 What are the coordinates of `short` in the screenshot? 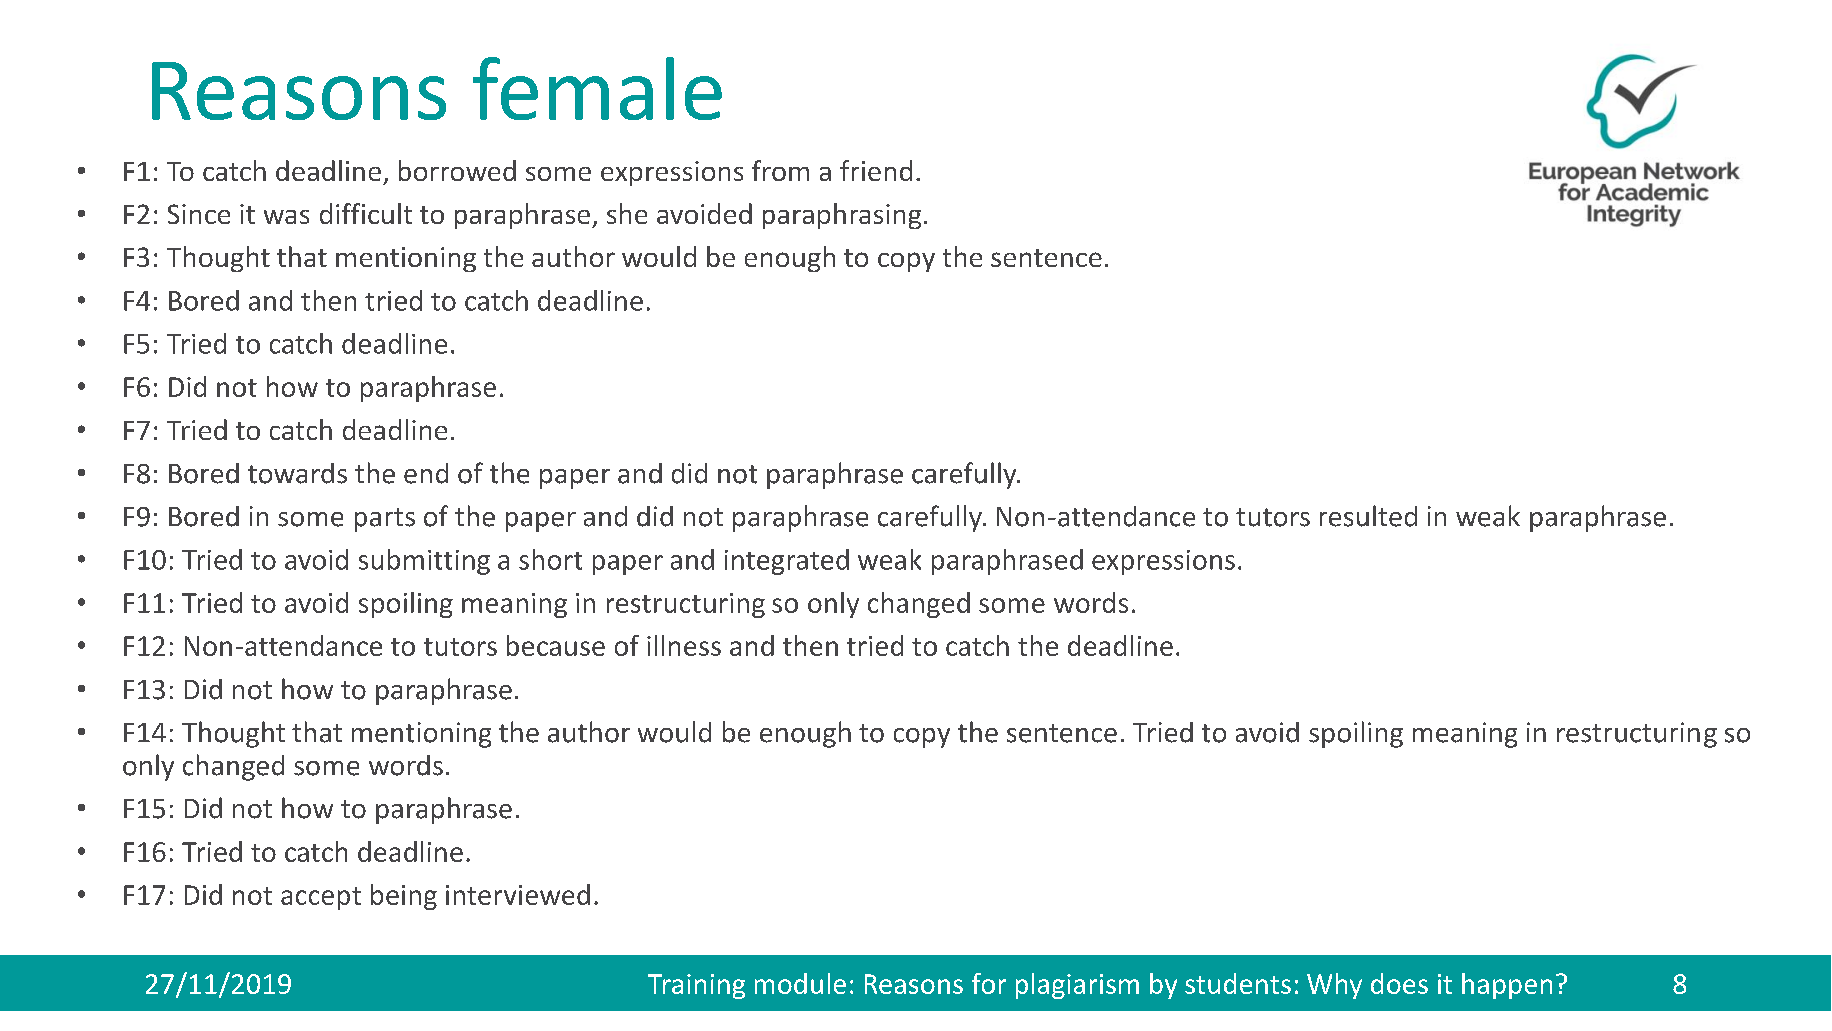 It's located at (550, 559).
